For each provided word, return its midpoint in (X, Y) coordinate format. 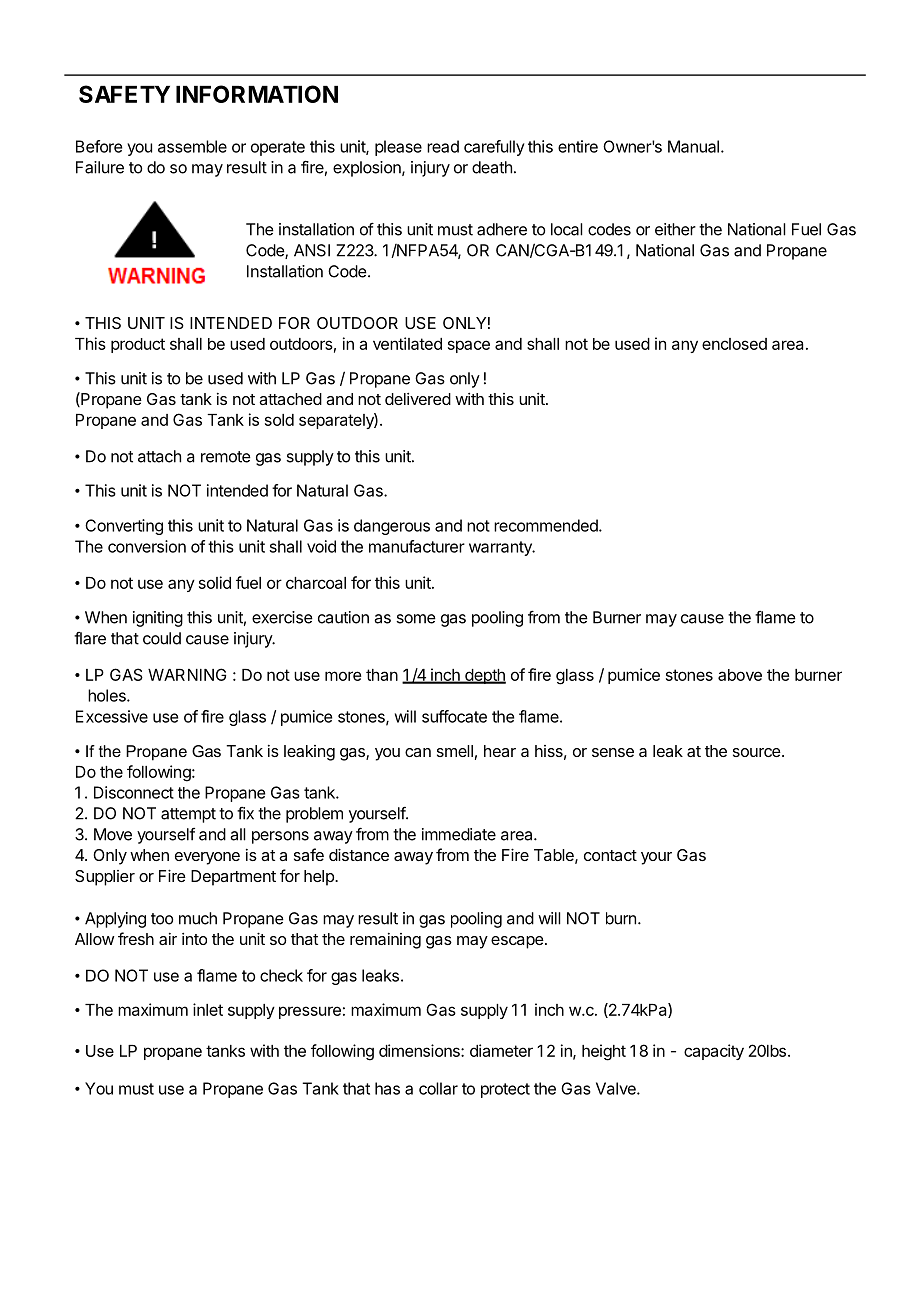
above (740, 675)
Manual (693, 146)
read (443, 146)
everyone (207, 858)
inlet (208, 1009)
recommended (547, 525)
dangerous (392, 527)
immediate (459, 834)
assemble (192, 146)
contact (610, 855)
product (138, 345)
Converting (124, 527)
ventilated (407, 343)
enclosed (734, 344)
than (382, 675)
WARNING (187, 674)
